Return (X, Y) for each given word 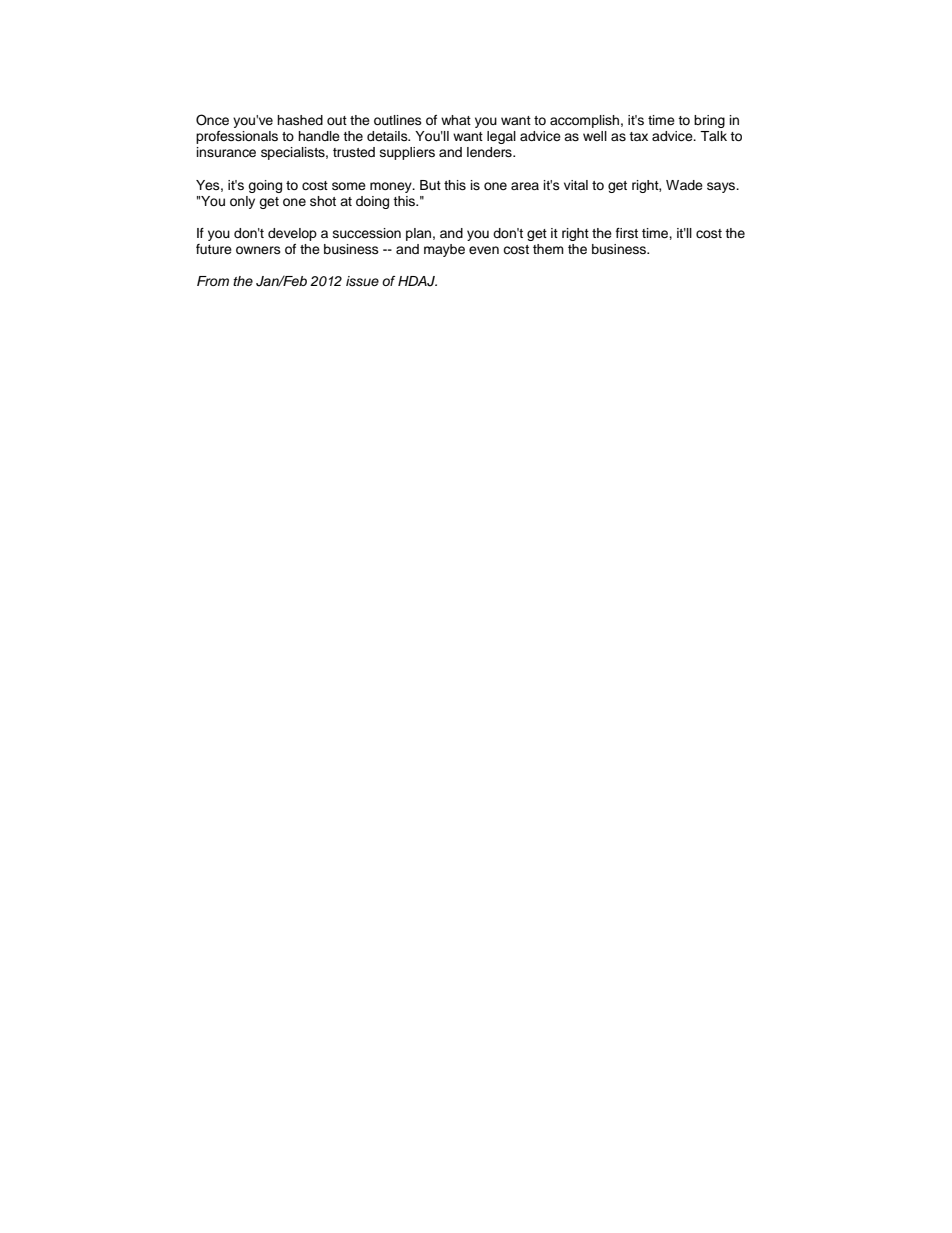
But (430, 185)
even (484, 250)
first (627, 233)
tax (638, 136)
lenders (490, 152)
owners (258, 250)
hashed (300, 120)
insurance (226, 152)
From (213, 281)
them (548, 249)
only (242, 202)
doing (372, 202)
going (265, 186)
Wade (684, 185)
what (456, 120)
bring (709, 121)
